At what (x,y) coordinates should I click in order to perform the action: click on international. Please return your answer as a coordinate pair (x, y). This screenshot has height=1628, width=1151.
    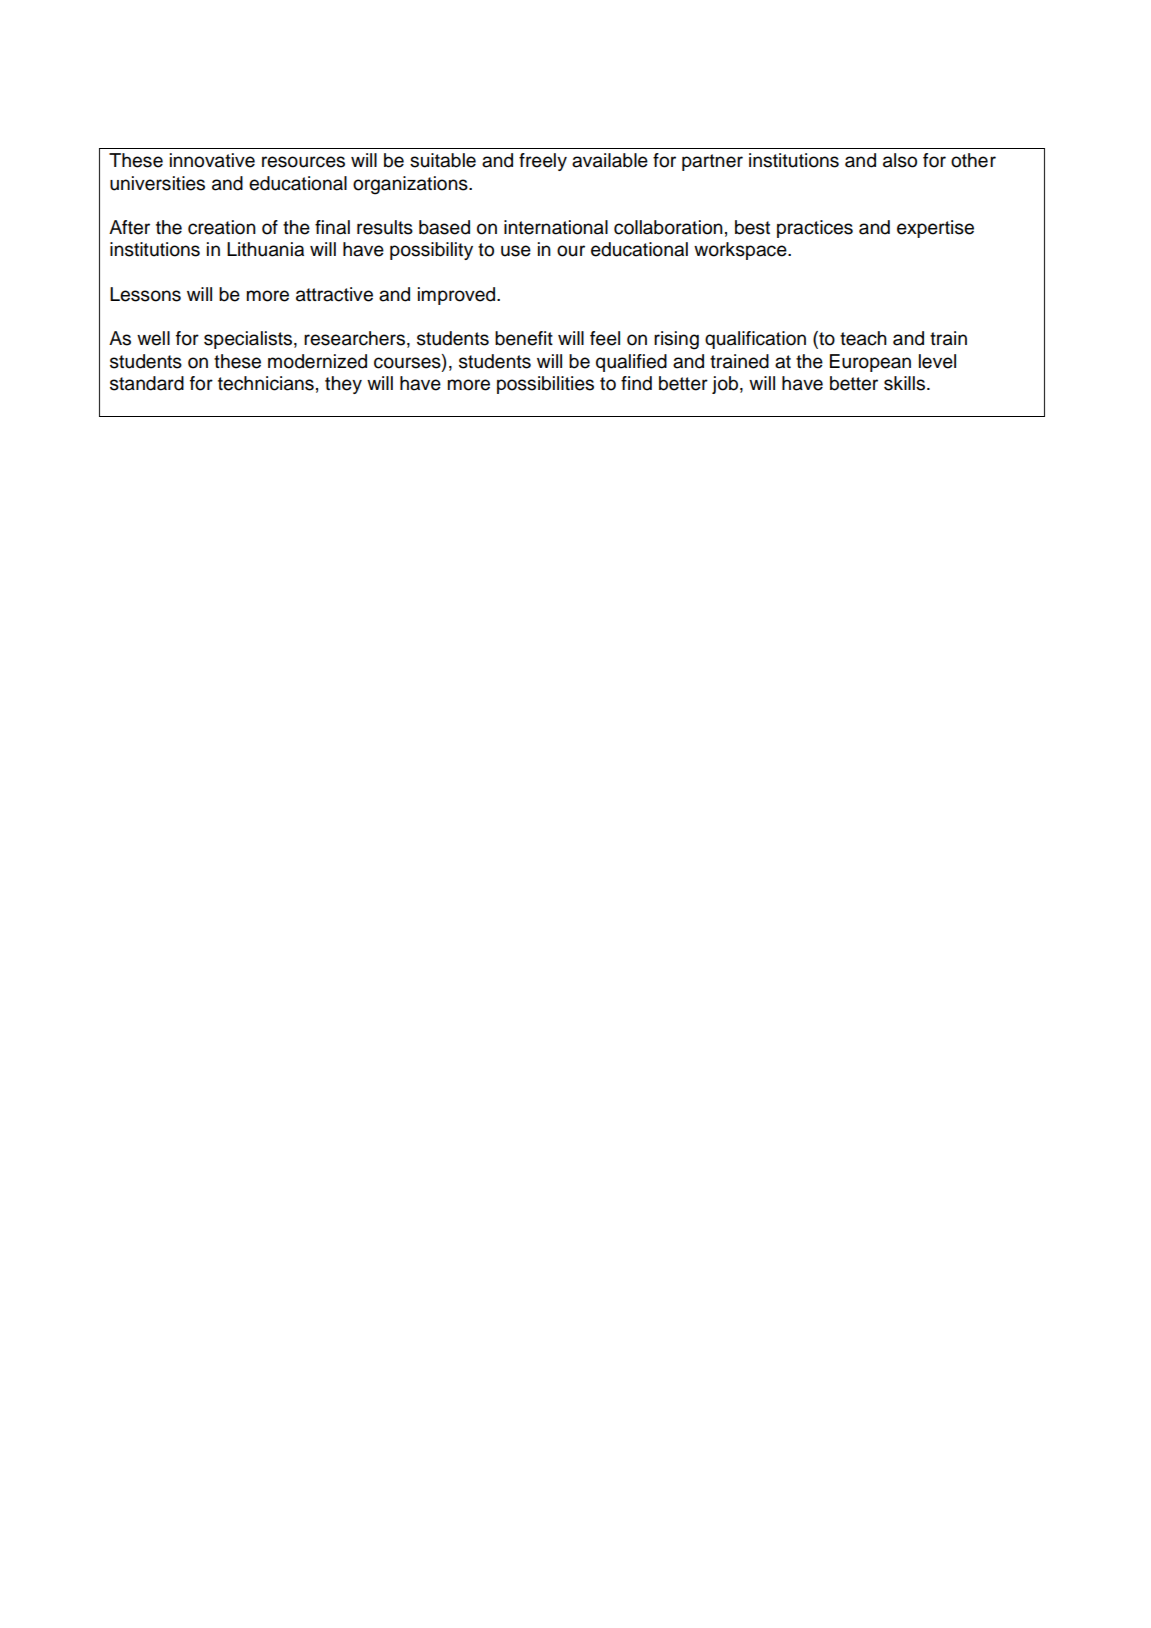
    Looking at the image, I should click on (556, 227).
